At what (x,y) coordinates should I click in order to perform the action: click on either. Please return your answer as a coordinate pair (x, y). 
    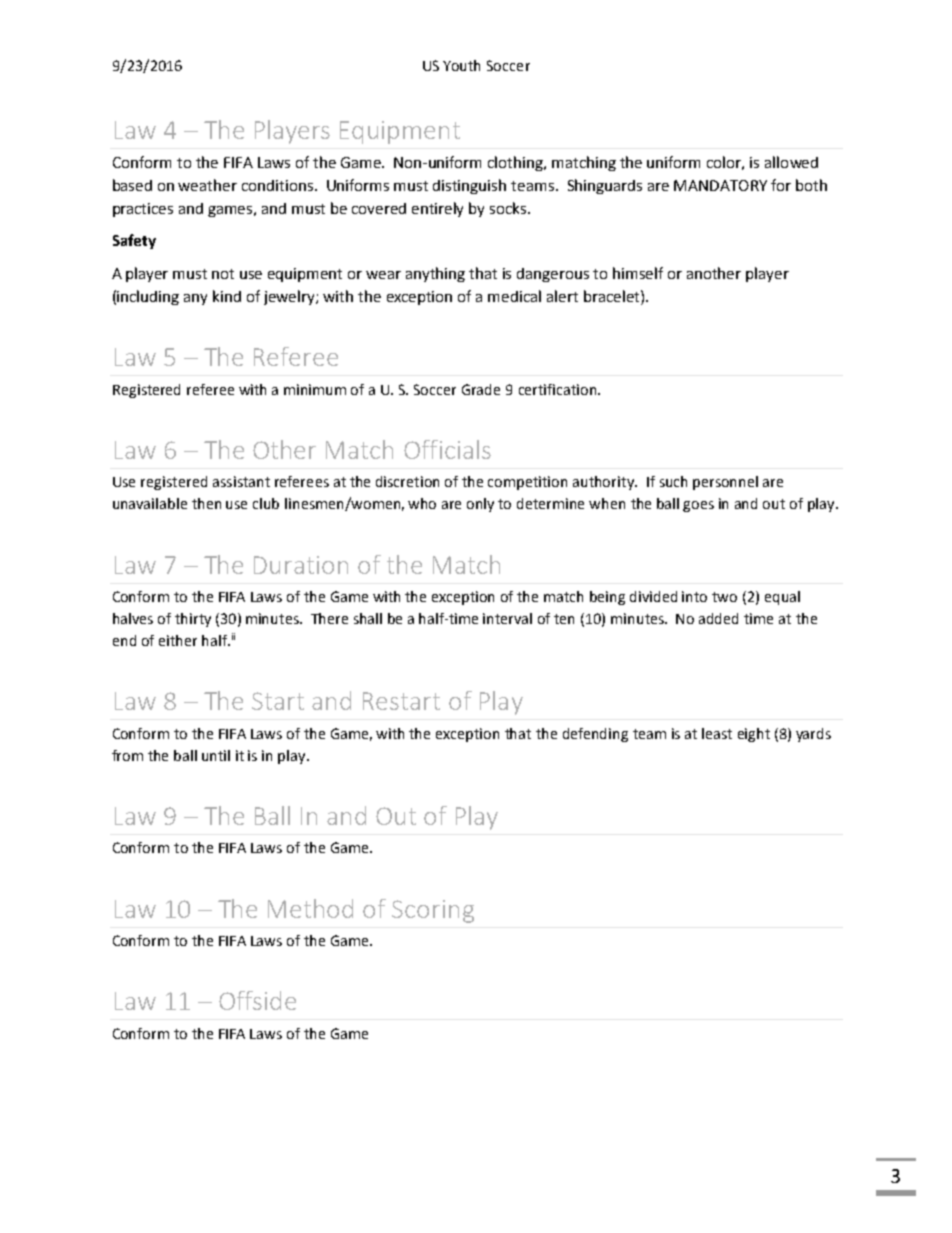
    Looking at the image, I should click on (178, 640).
